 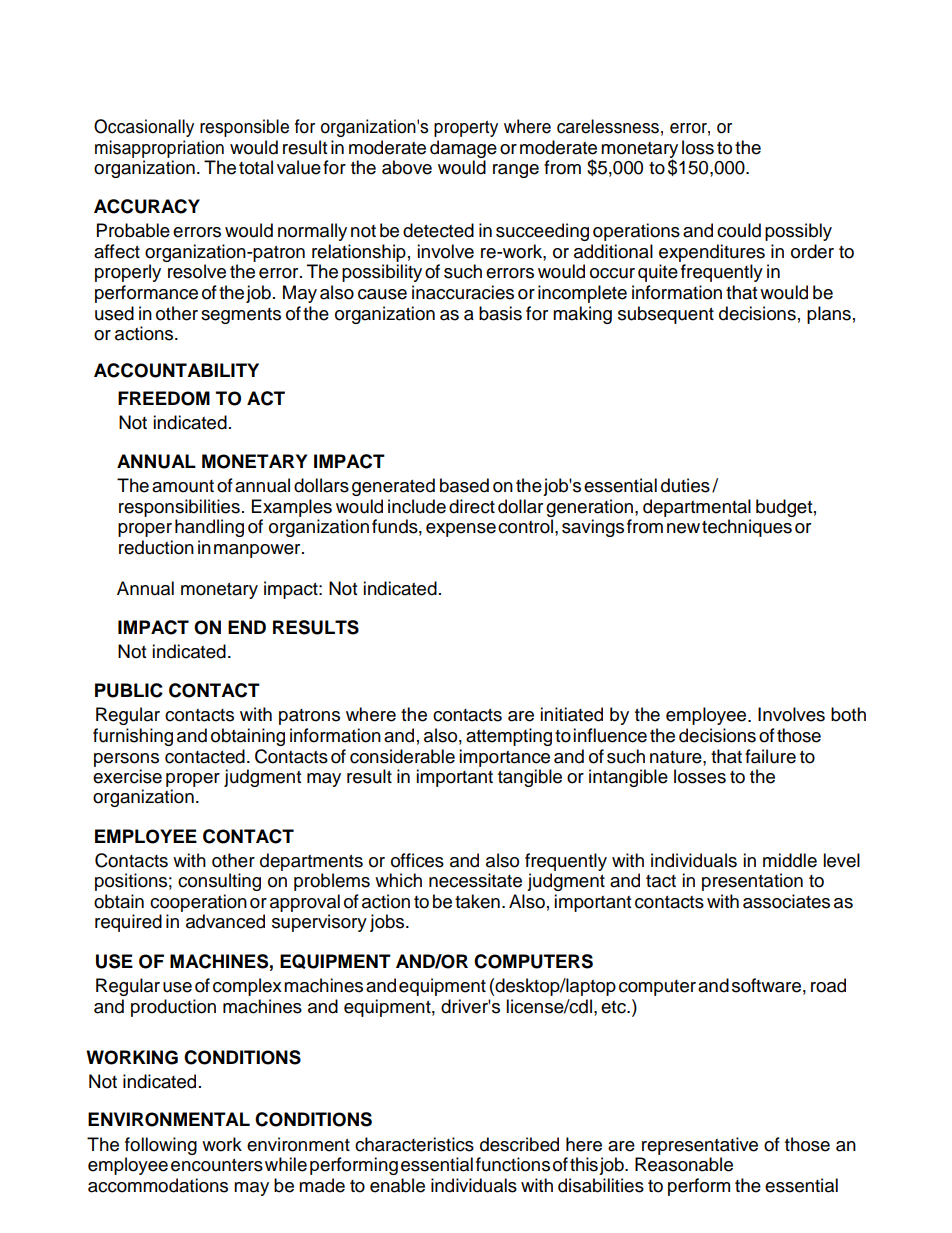 What do you see at coordinates (129, 690) in the screenshot?
I see `PUBLIC` at bounding box center [129, 690].
